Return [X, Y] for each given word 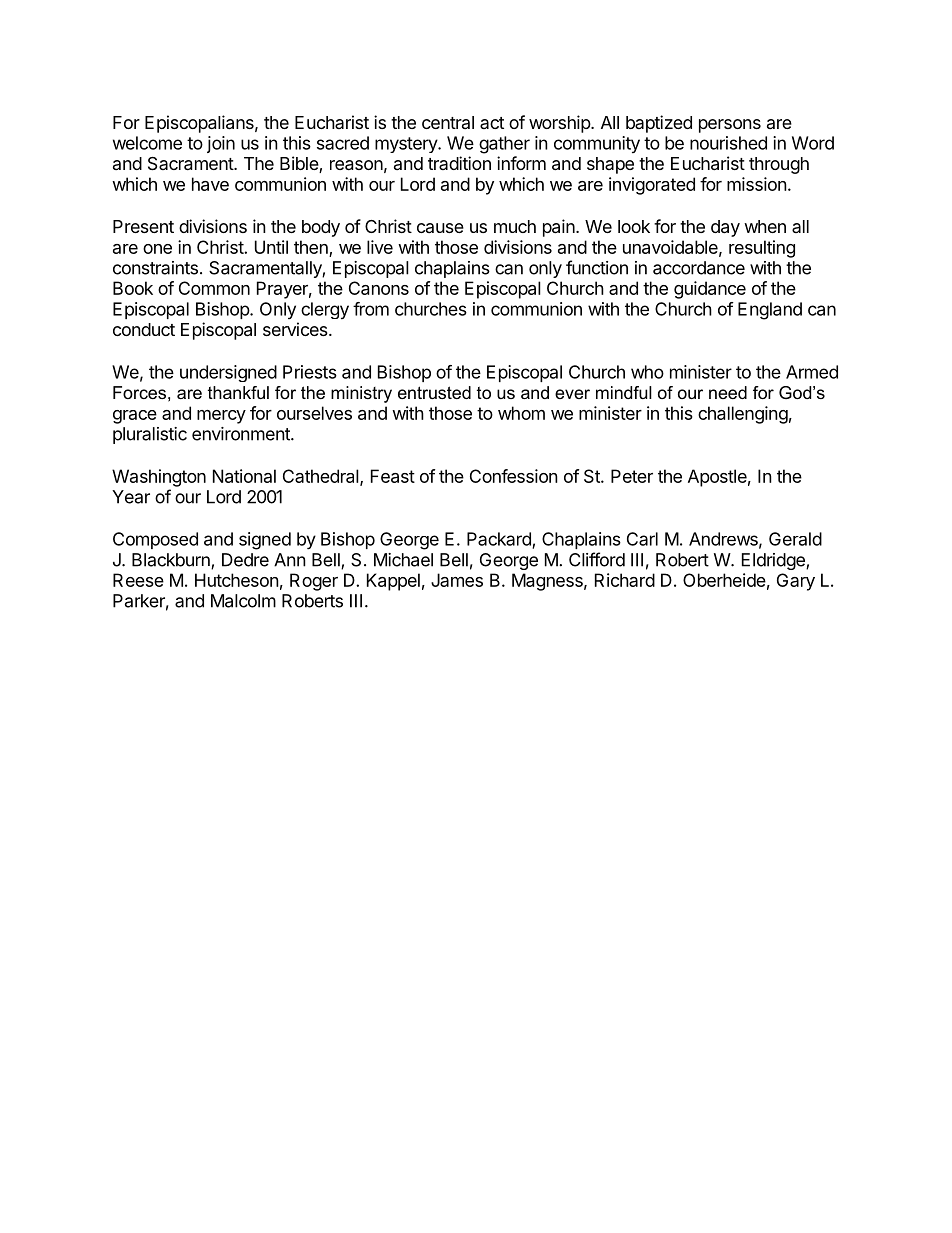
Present [143, 226]
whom [521, 413]
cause [440, 228]
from [371, 309]
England [770, 311]
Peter [632, 476]
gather [504, 145]
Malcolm [243, 601]
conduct [144, 329]
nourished [728, 143]
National [244, 476]
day [725, 228]
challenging [743, 415]
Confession [514, 476]
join [221, 144]
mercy [221, 417]
